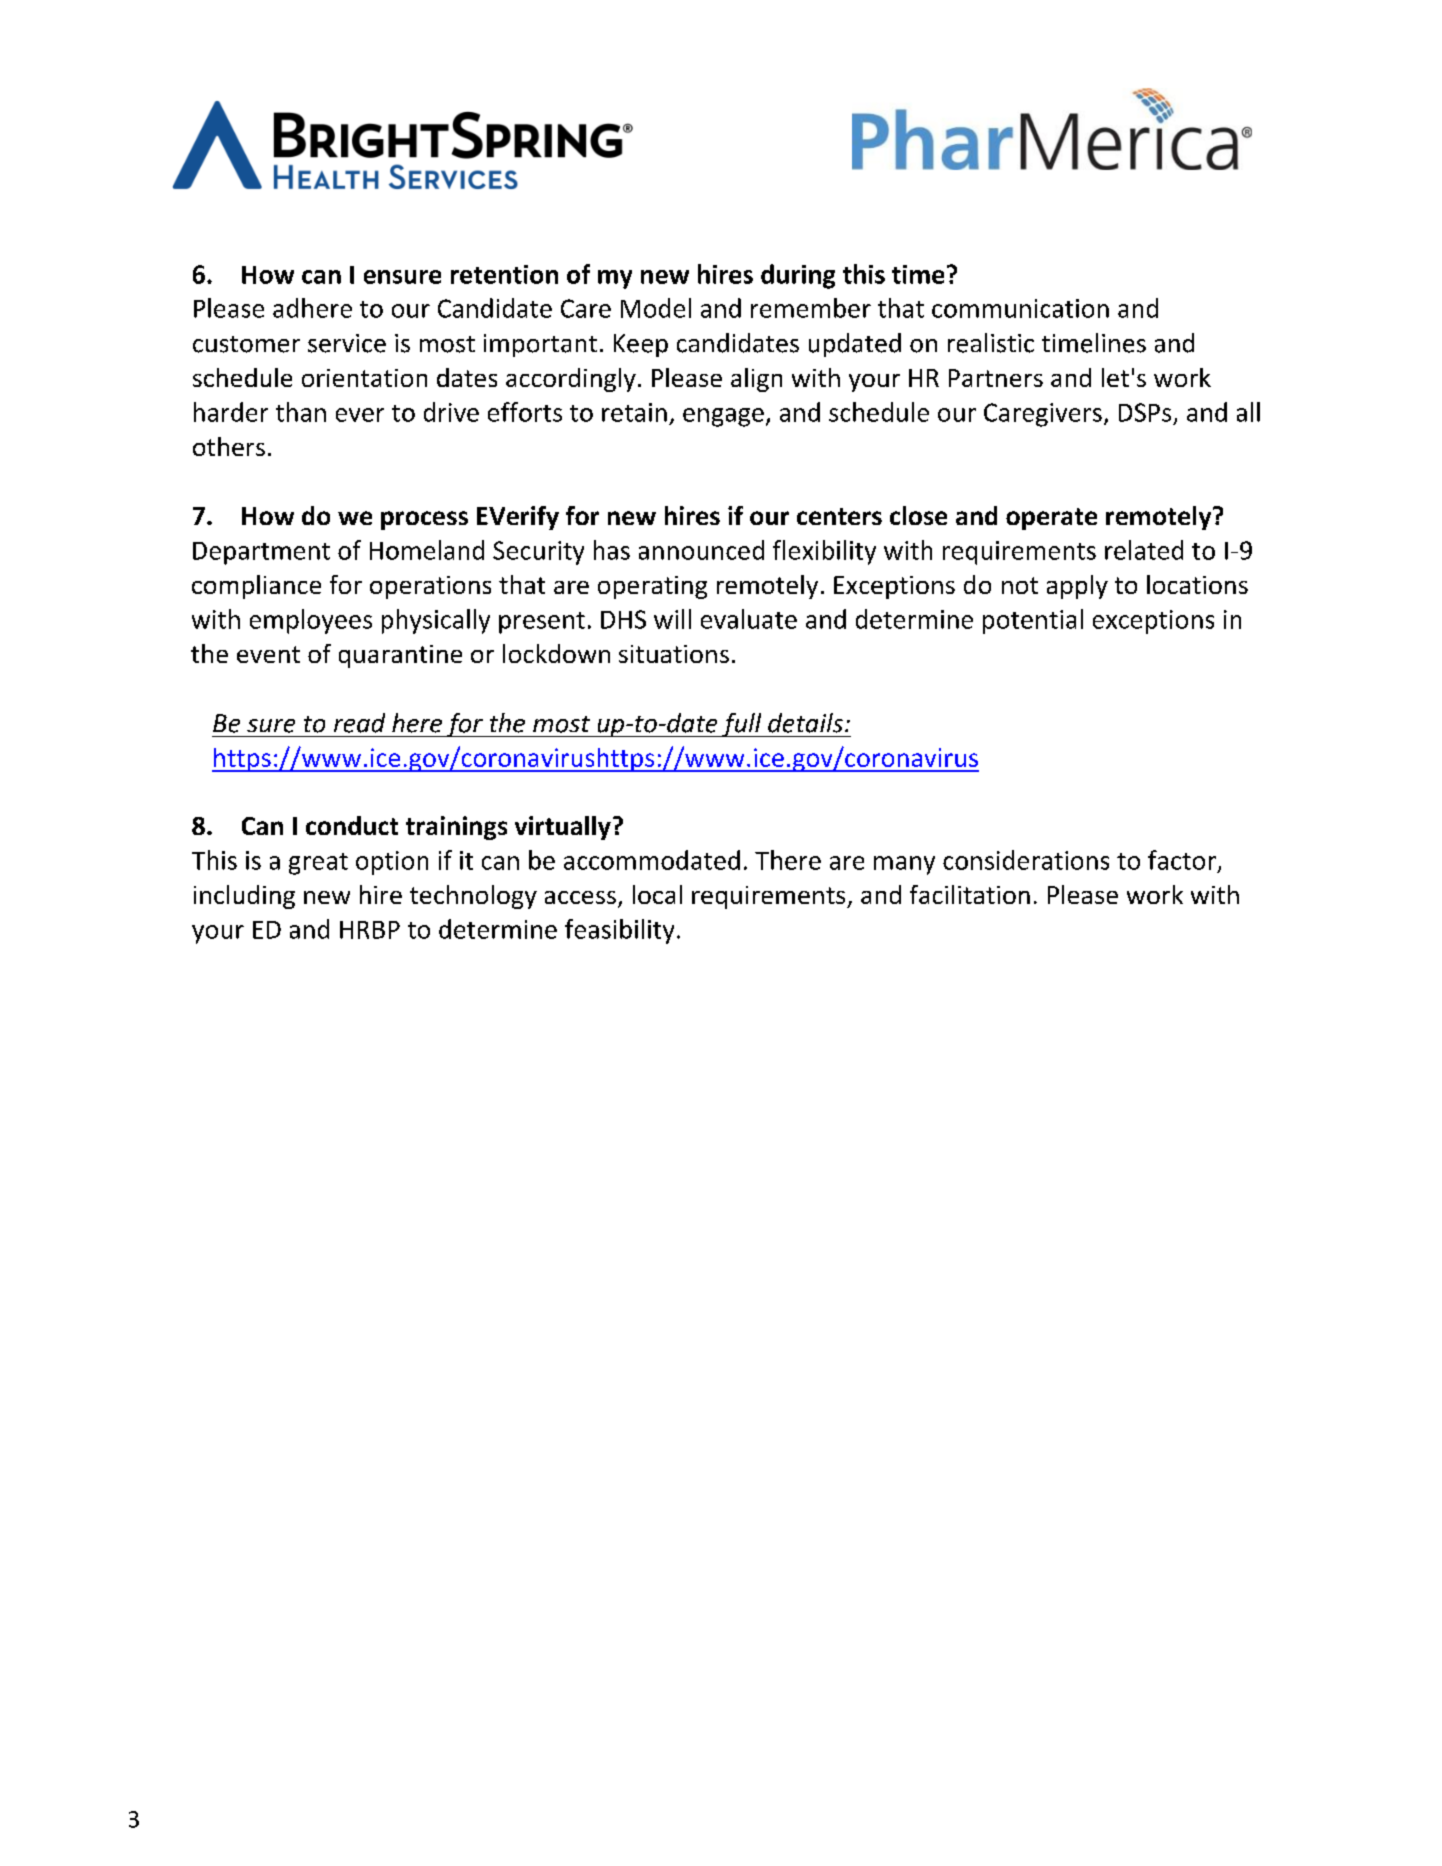 The width and height of the page is (1442, 1866). Describe the element at coordinates (749, 619) in the page. I see `evaluate` at that location.
